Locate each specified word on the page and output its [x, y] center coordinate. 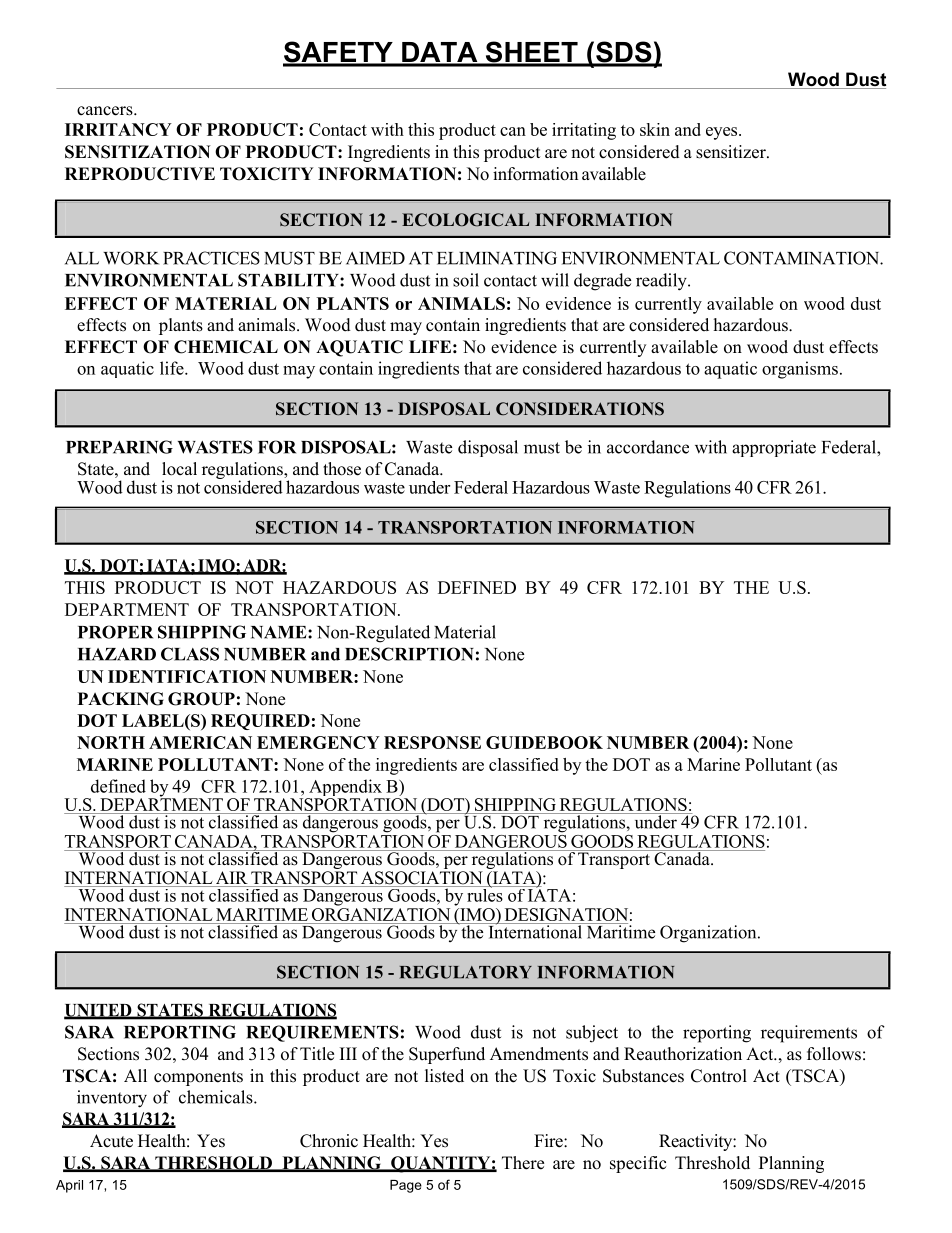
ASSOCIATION [422, 879]
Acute [111, 1141]
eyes [723, 133]
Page [406, 1186]
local [179, 469]
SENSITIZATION [138, 152]
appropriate [774, 448]
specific [638, 1164]
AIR [232, 877]
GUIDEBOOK [544, 742]
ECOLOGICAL [465, 220]
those [342, 469]
